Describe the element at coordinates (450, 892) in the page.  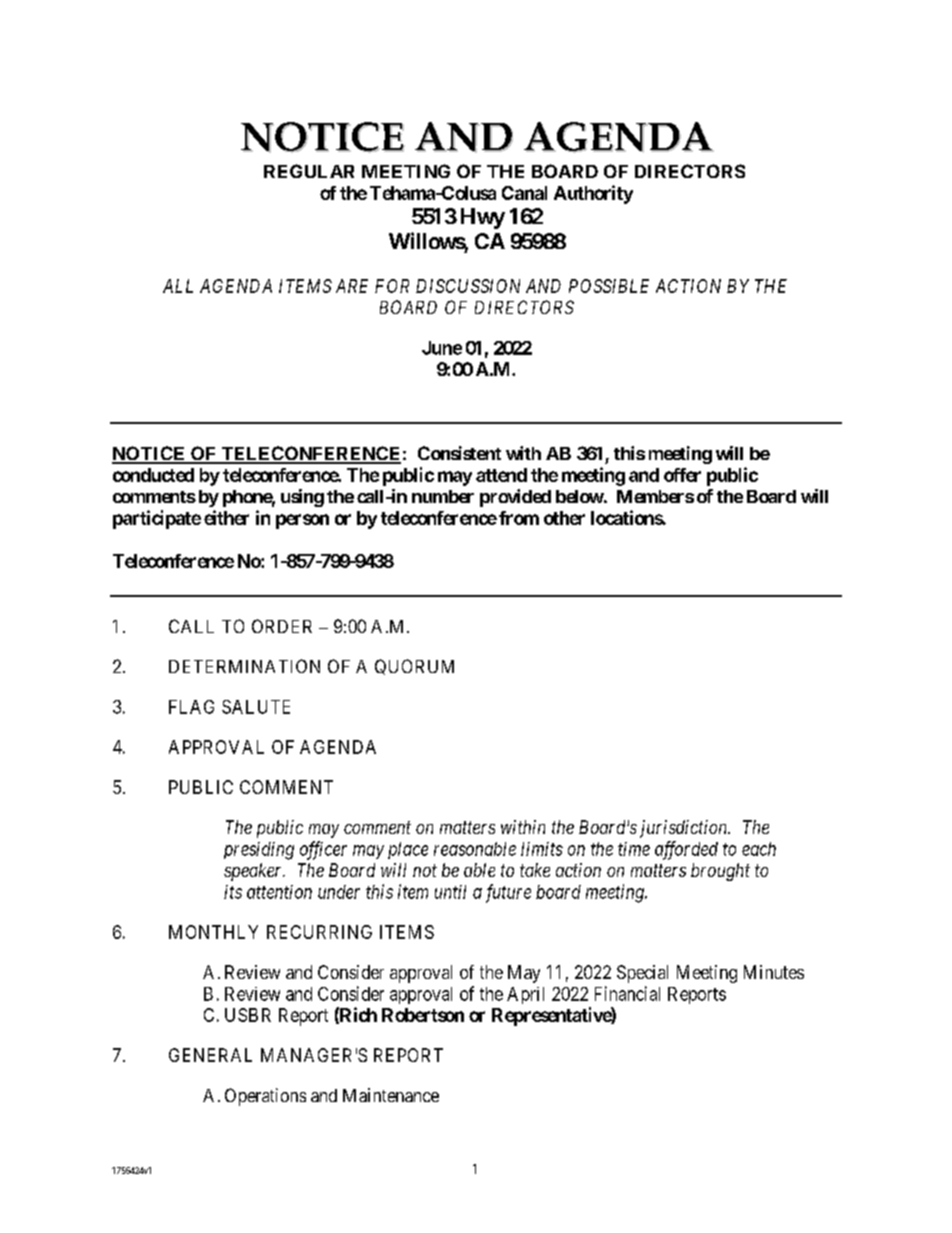
I see `until` at that location.
